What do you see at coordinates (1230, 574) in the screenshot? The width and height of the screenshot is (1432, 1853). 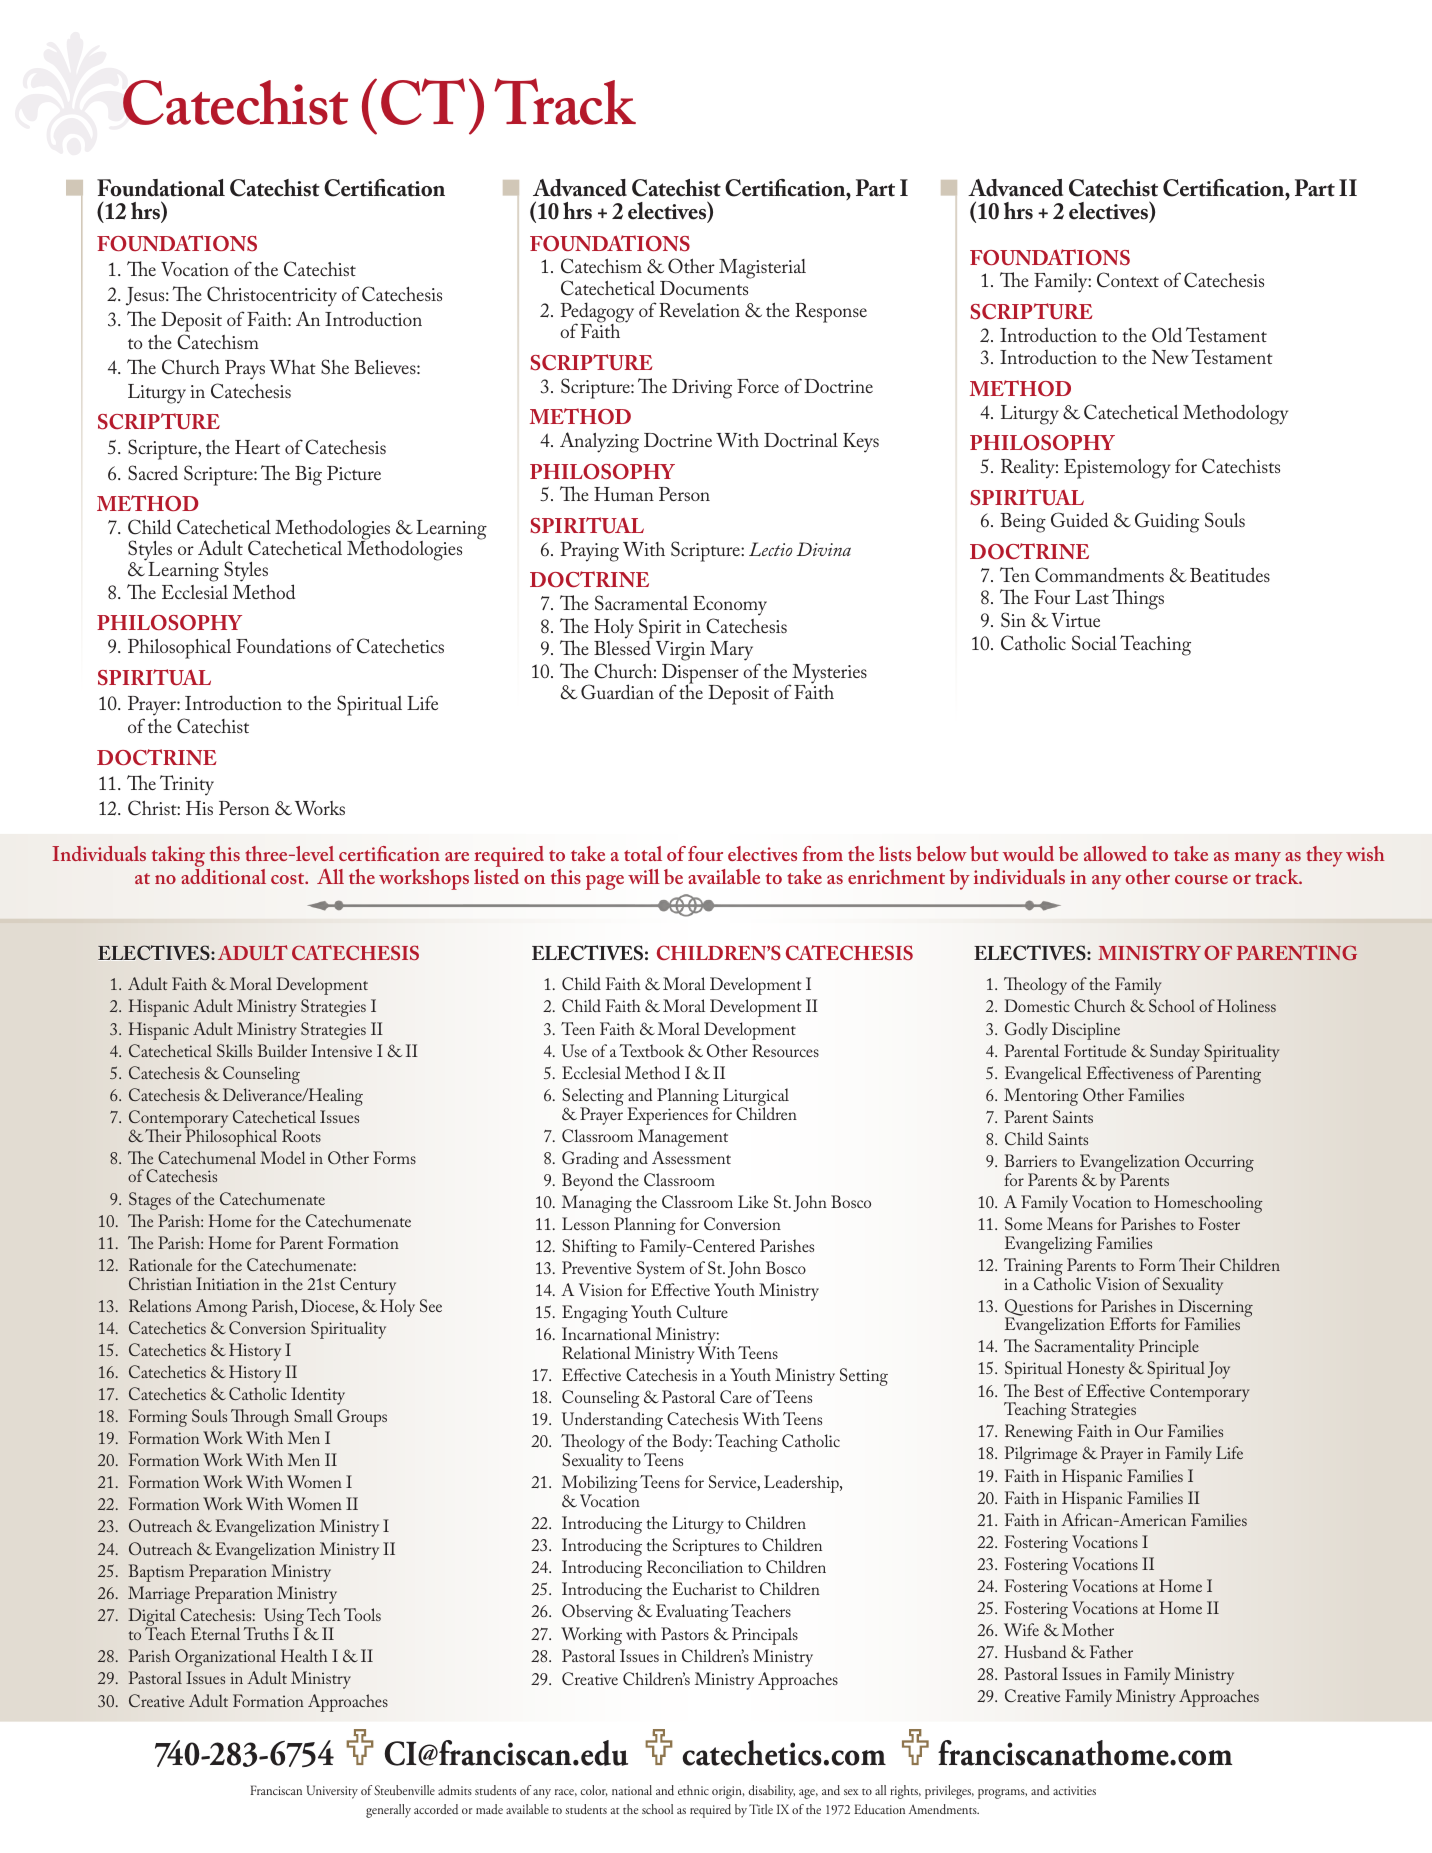 I see `Beatitudes` at bounding box center [1230, 574].
